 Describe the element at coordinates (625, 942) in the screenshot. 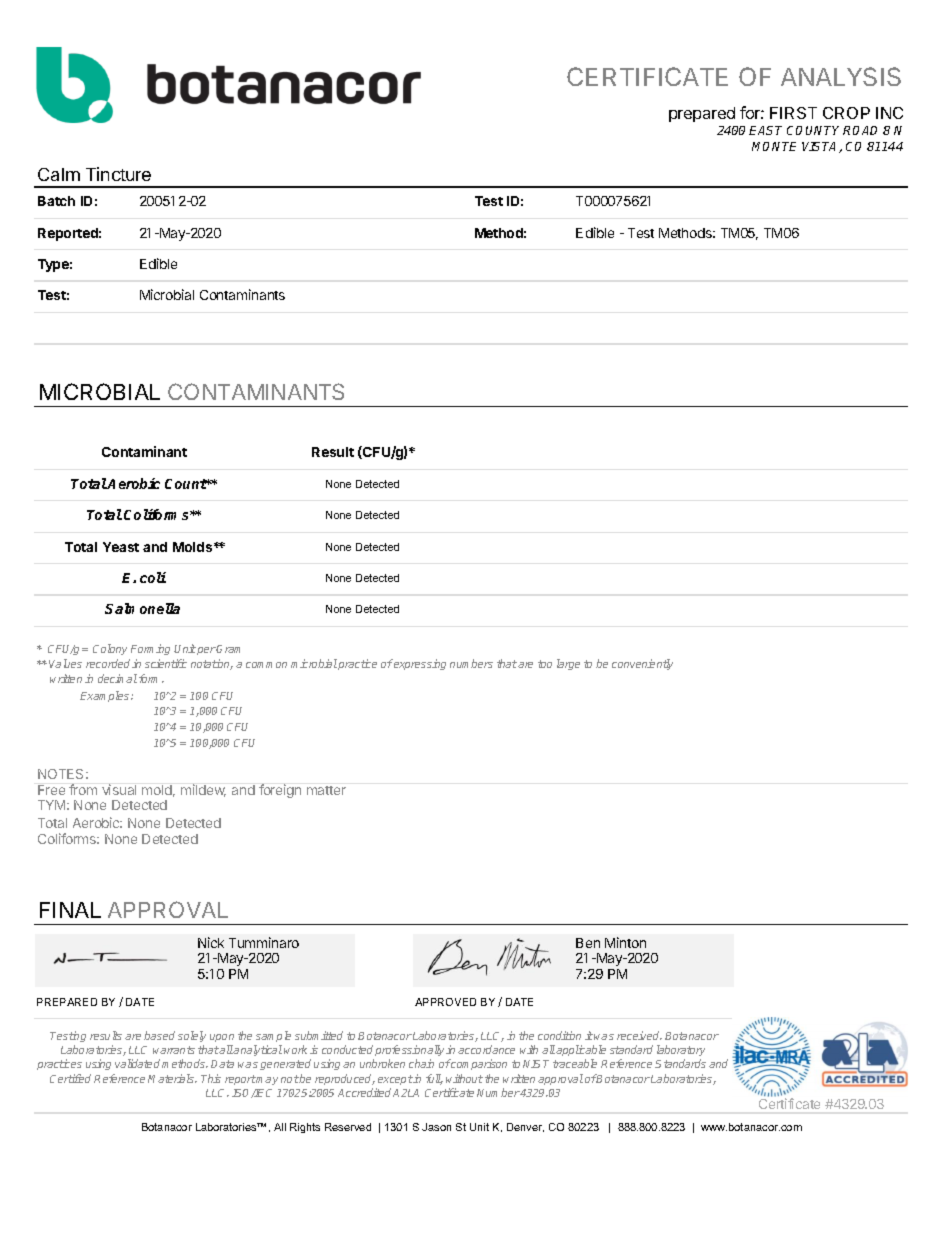

I see `Minton` at that location.
